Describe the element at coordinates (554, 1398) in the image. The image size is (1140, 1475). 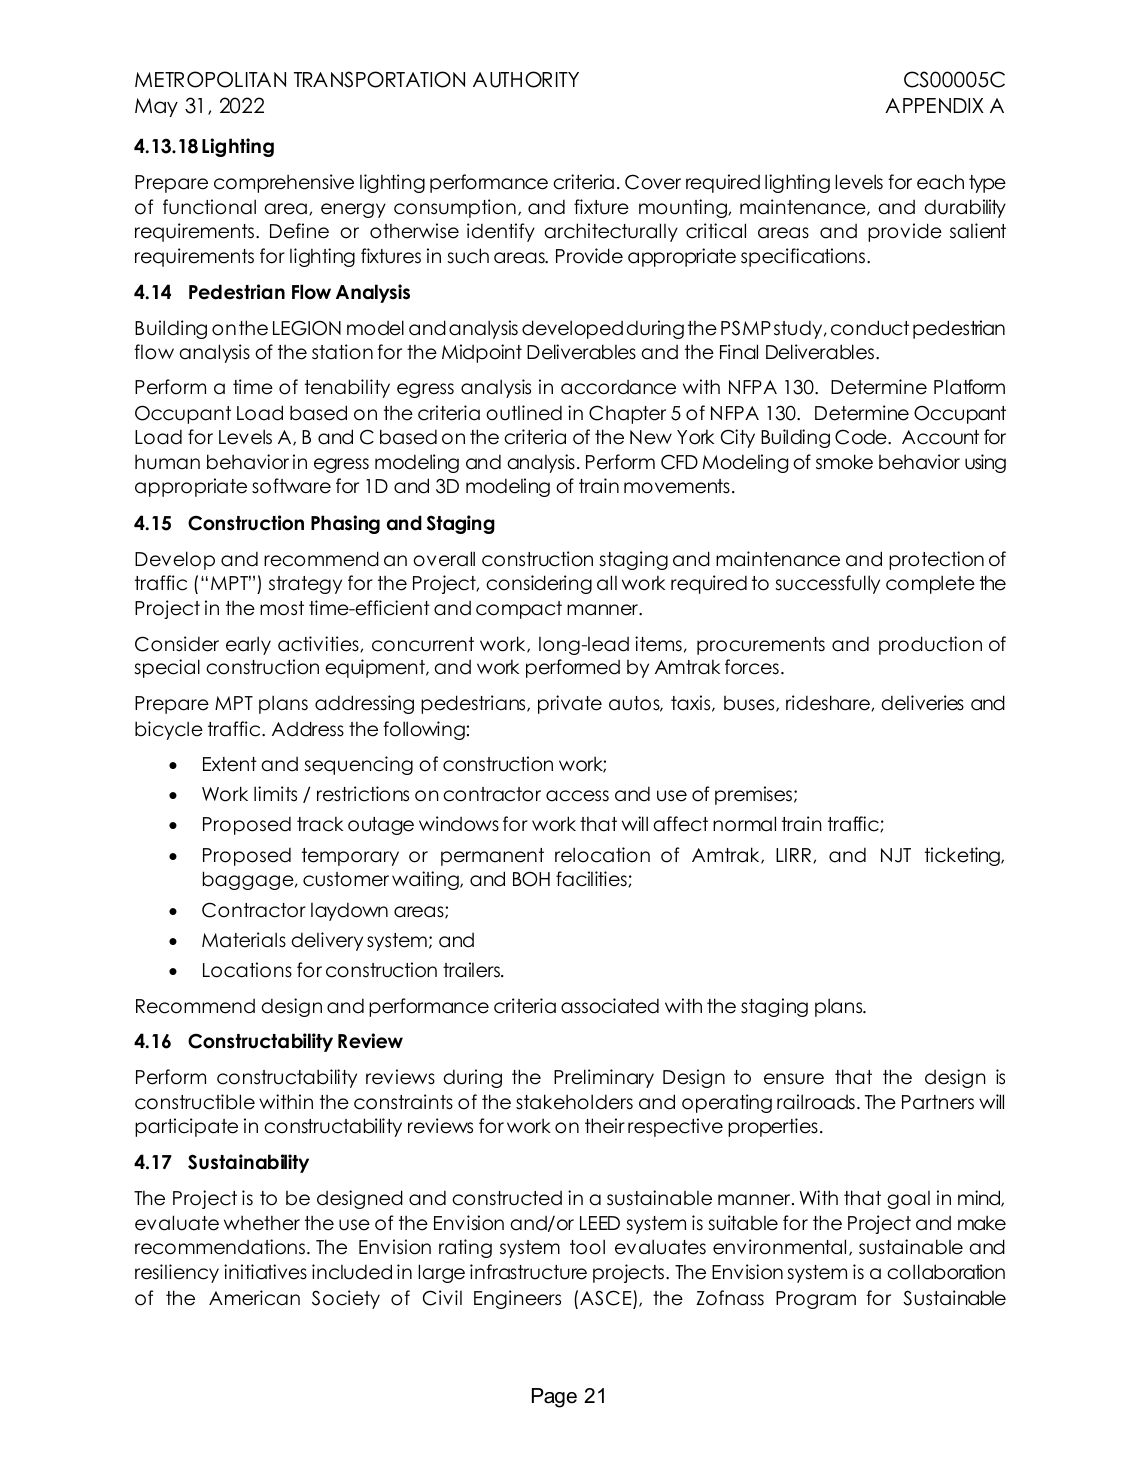
I see `Page` at that location.
